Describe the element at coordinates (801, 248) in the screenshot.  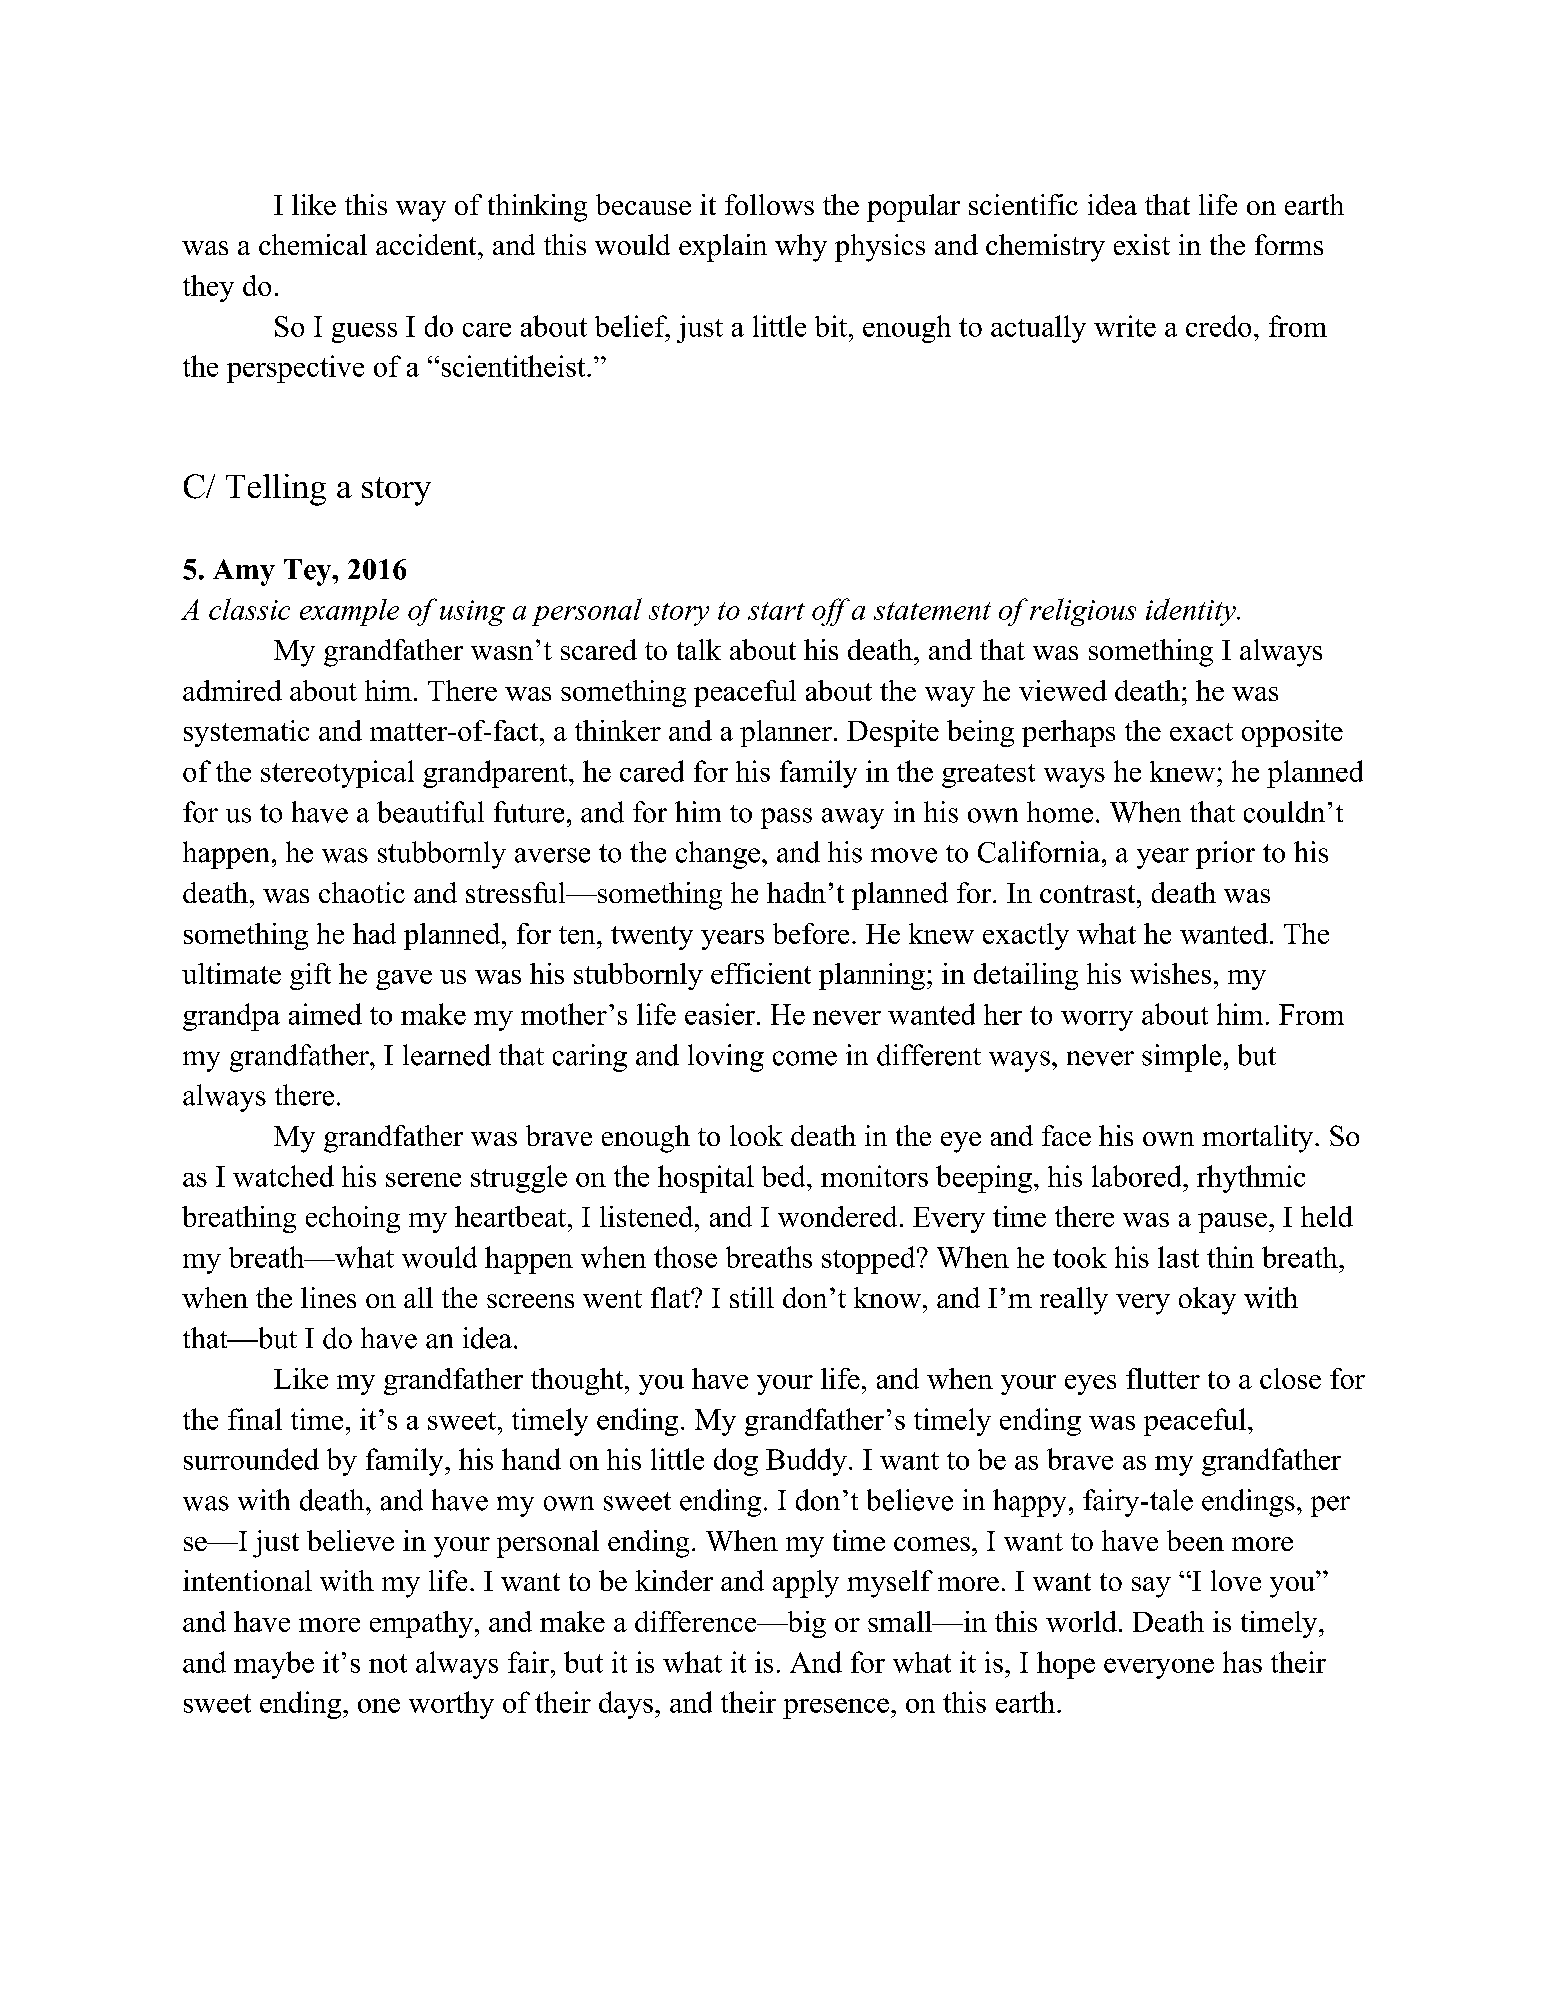
I see `why` at that location.
